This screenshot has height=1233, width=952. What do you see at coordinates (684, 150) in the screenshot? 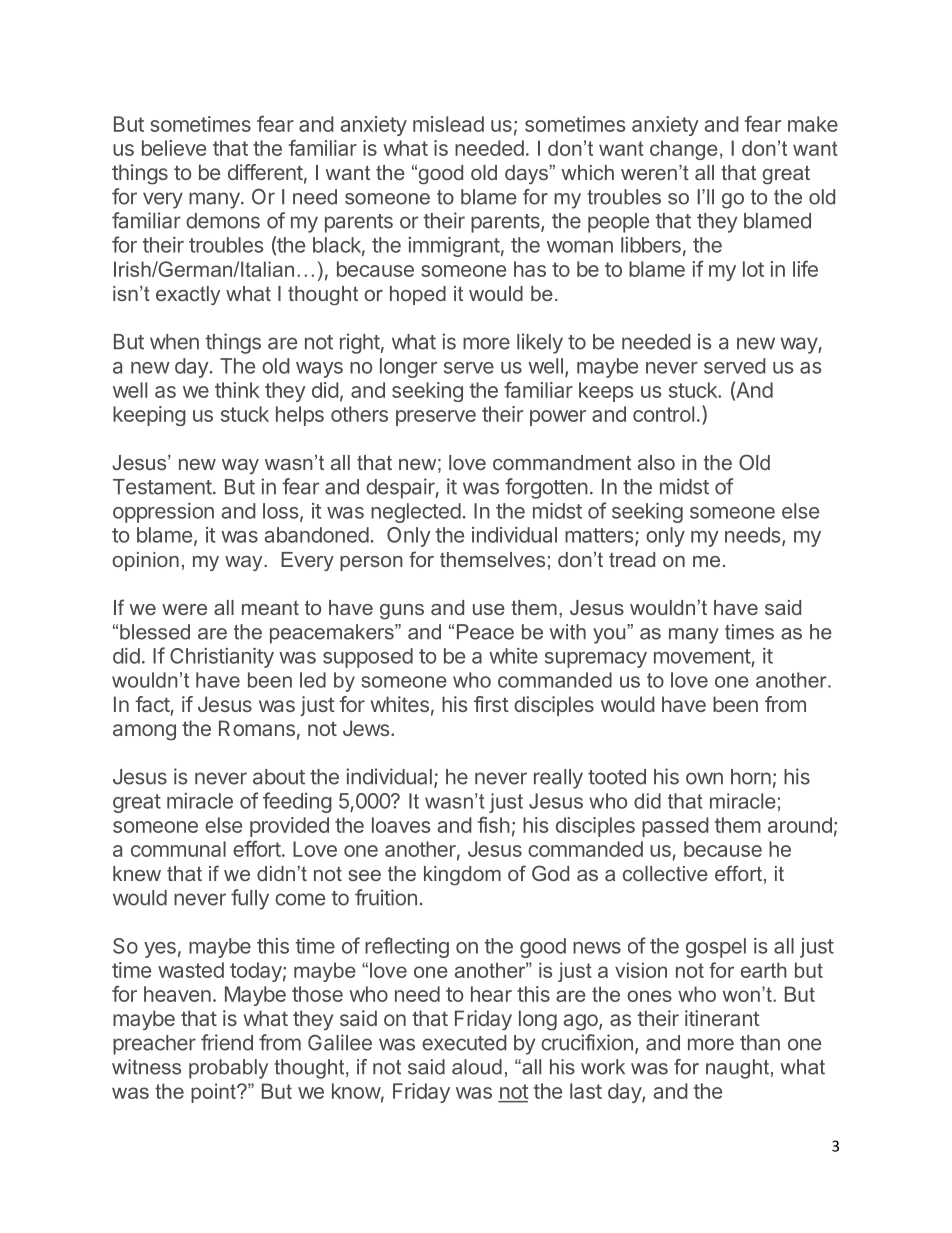
I see `change` at bounding box center [684, 150].
